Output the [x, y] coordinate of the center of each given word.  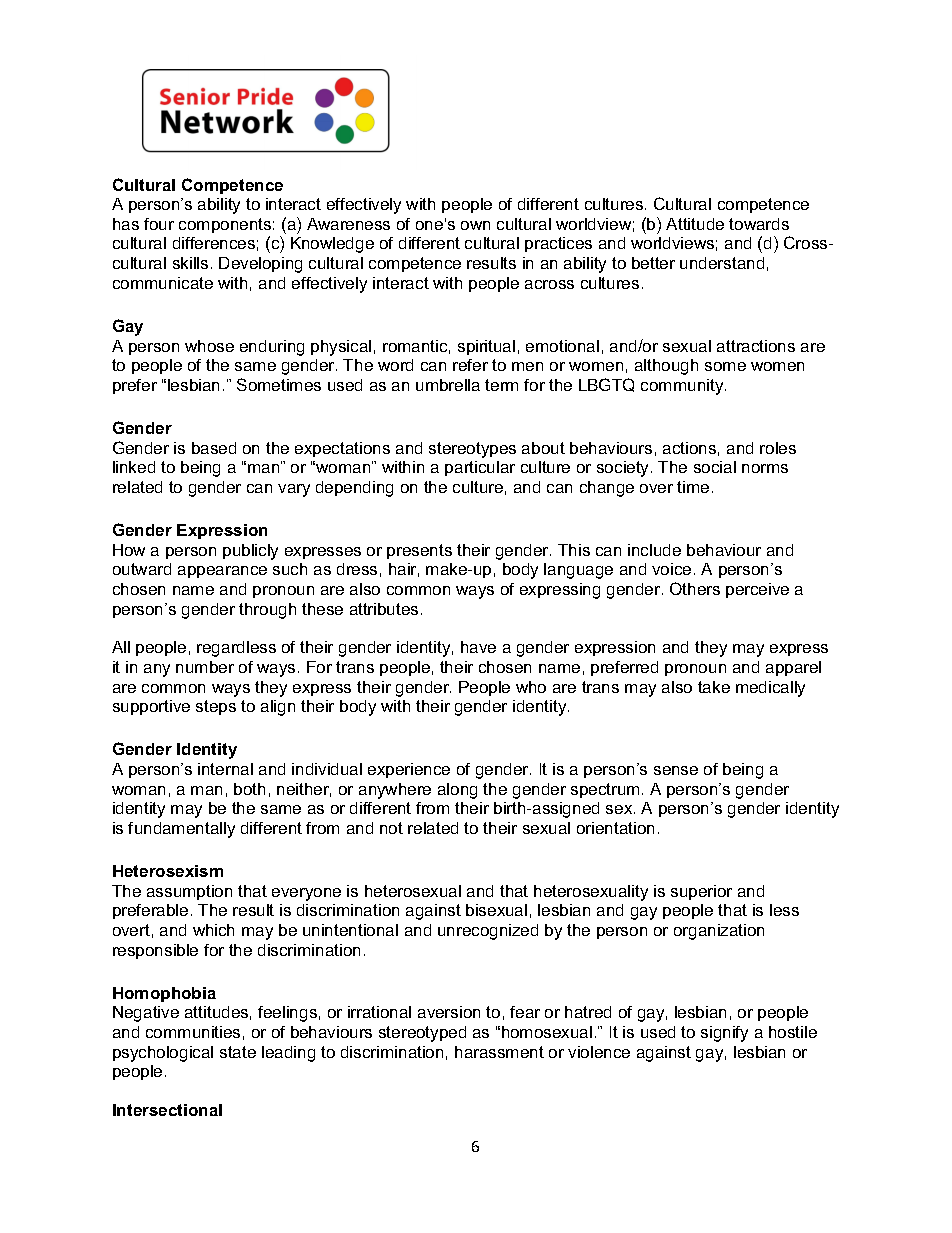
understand [722, 263]
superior [701, 892]
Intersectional [167, 1110]
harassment [499, 1052]
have [478, 647]
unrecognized [488, 932]
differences [214, 243]
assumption [189, 892]
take [714, 687]
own [475, 225]
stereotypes [472, 450]
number [205, 667]
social [715, 467]
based [214, 448]
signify [724, 1034]
